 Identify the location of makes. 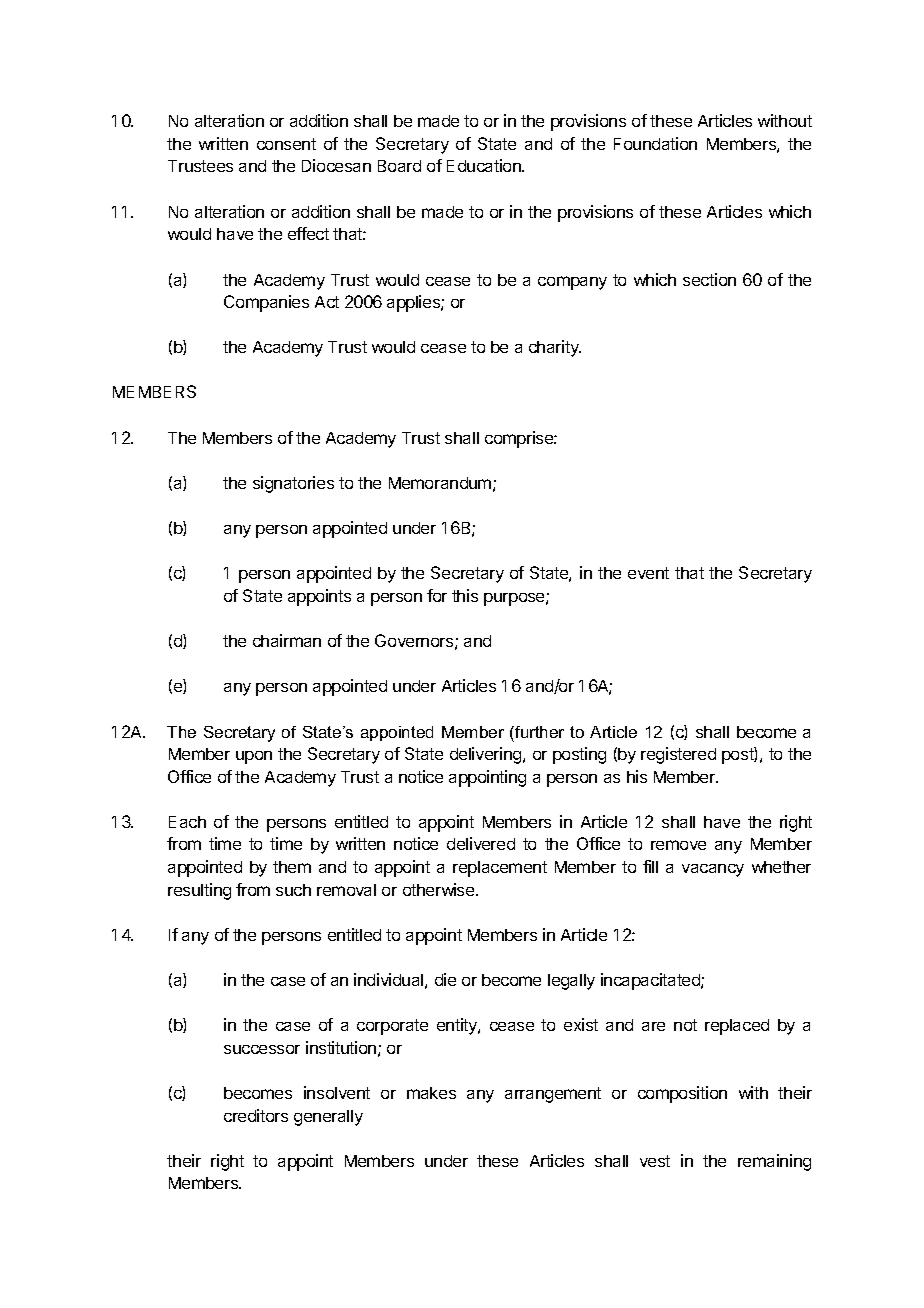
(431, 1093).
